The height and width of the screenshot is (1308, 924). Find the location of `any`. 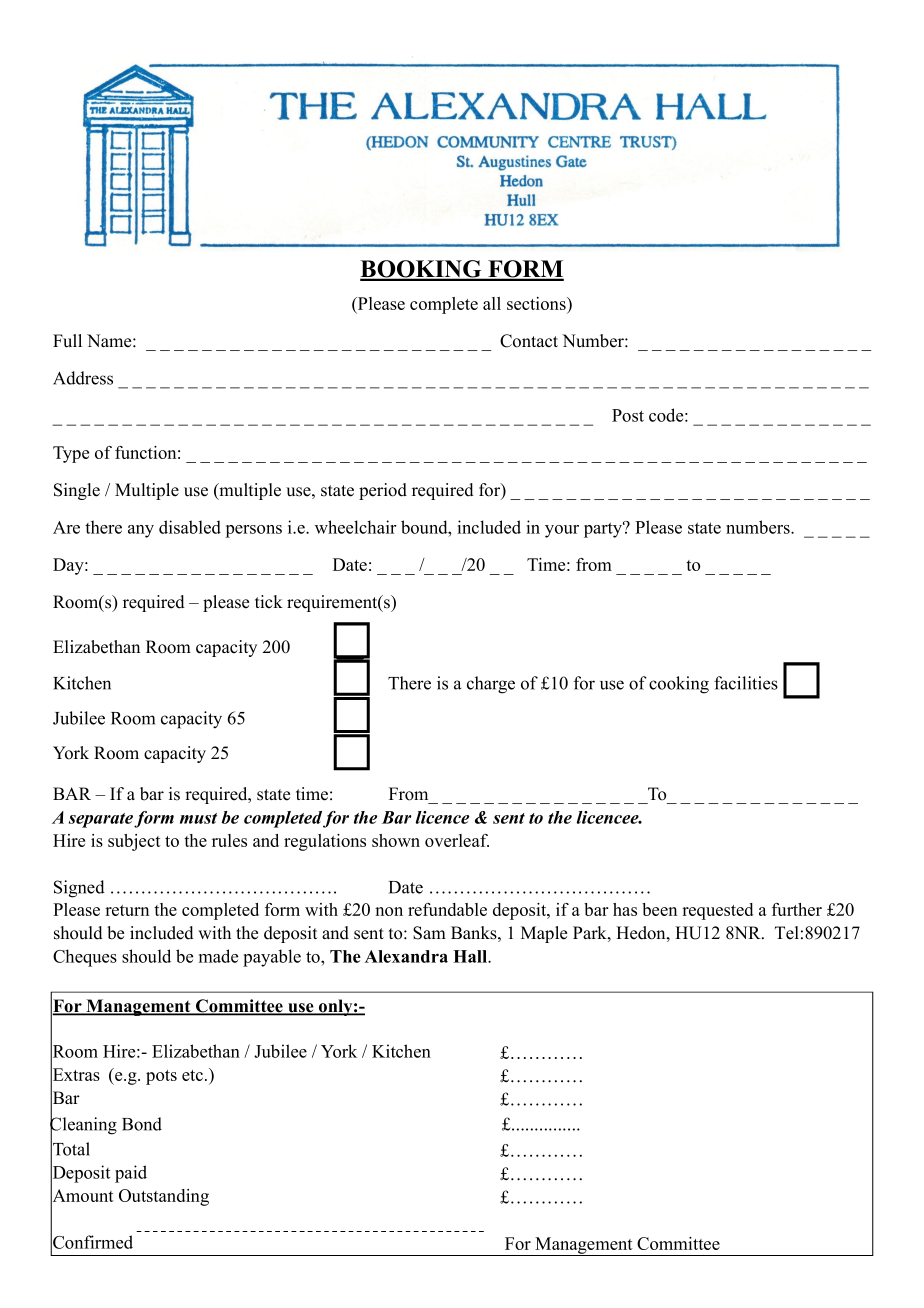

any is located at coordinates (141, 531).
